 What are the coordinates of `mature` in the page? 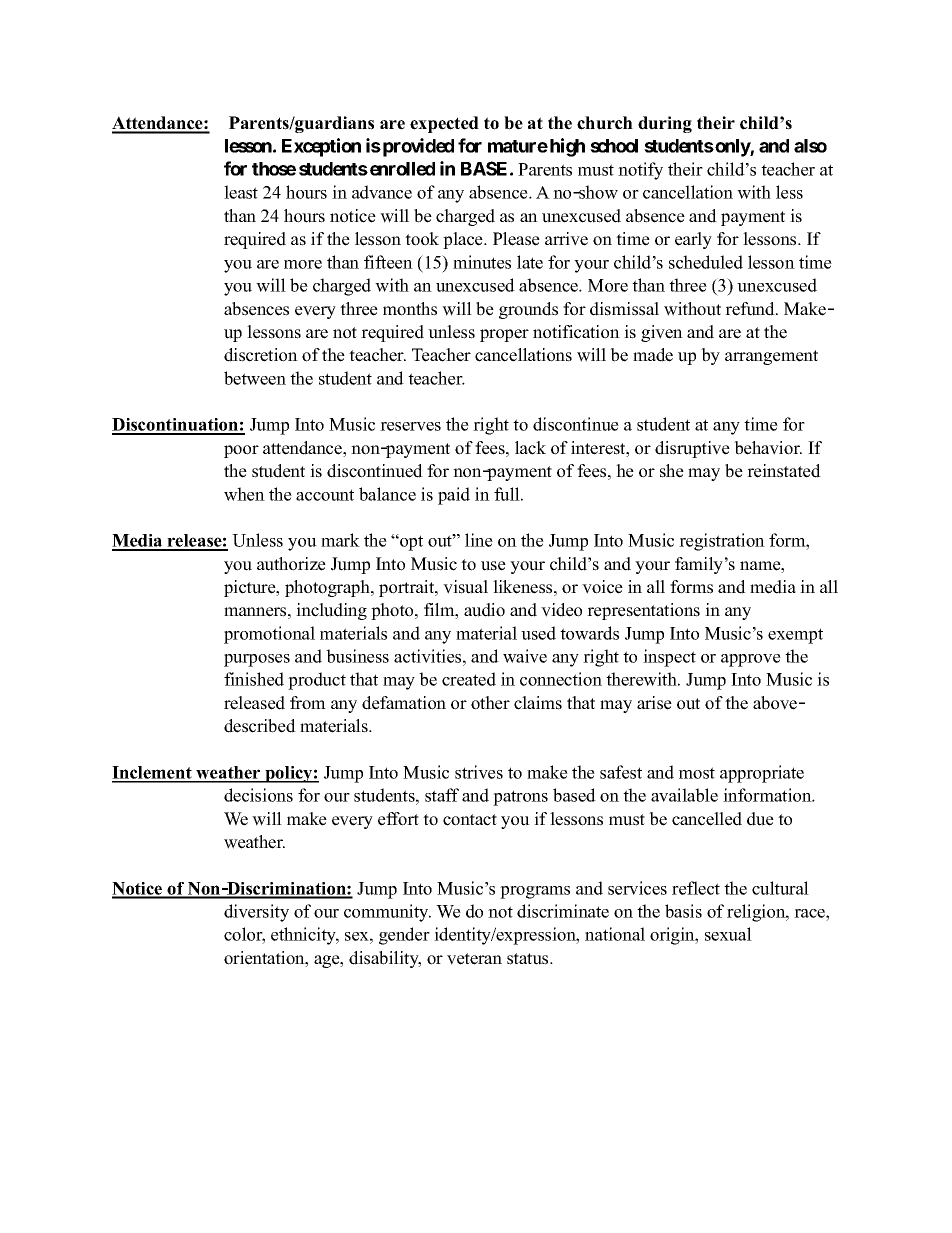 It's located at (518, 146).
